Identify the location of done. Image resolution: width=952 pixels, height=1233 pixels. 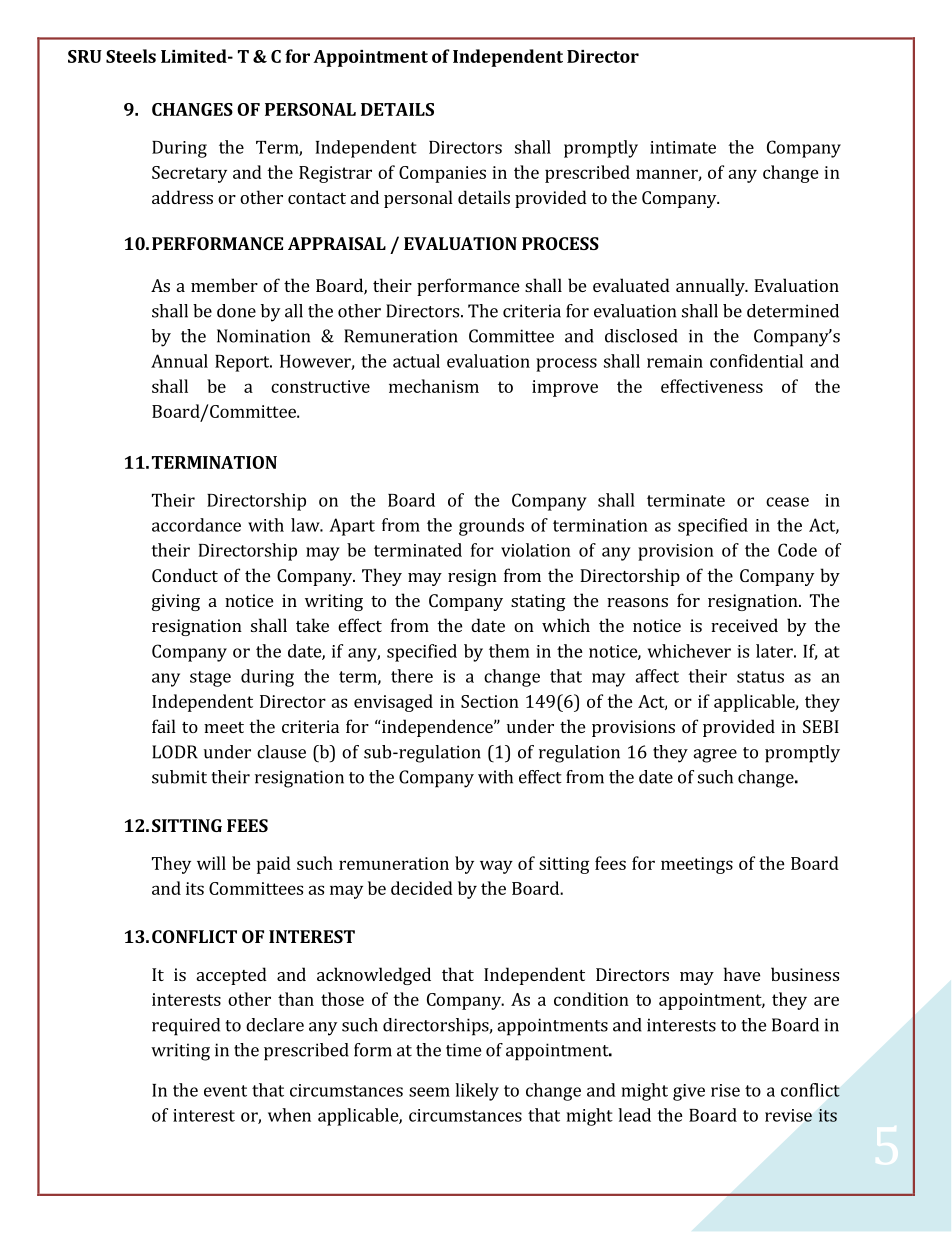
(236, 311).
